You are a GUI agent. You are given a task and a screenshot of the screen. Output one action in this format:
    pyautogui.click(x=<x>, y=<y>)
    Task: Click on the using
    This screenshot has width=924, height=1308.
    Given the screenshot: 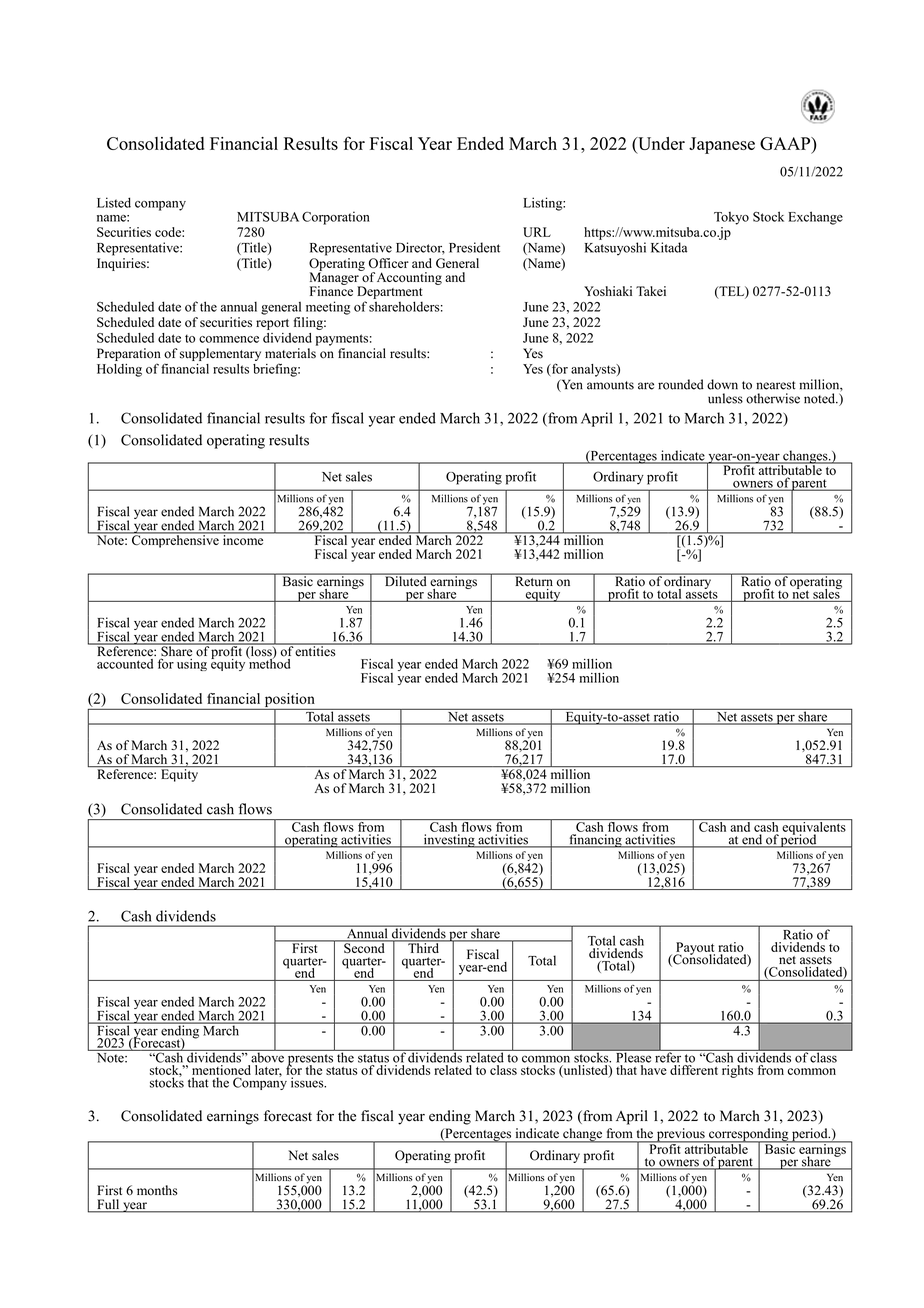 What is the action you would take?
    pyautogui.click(x=192, y=663)
